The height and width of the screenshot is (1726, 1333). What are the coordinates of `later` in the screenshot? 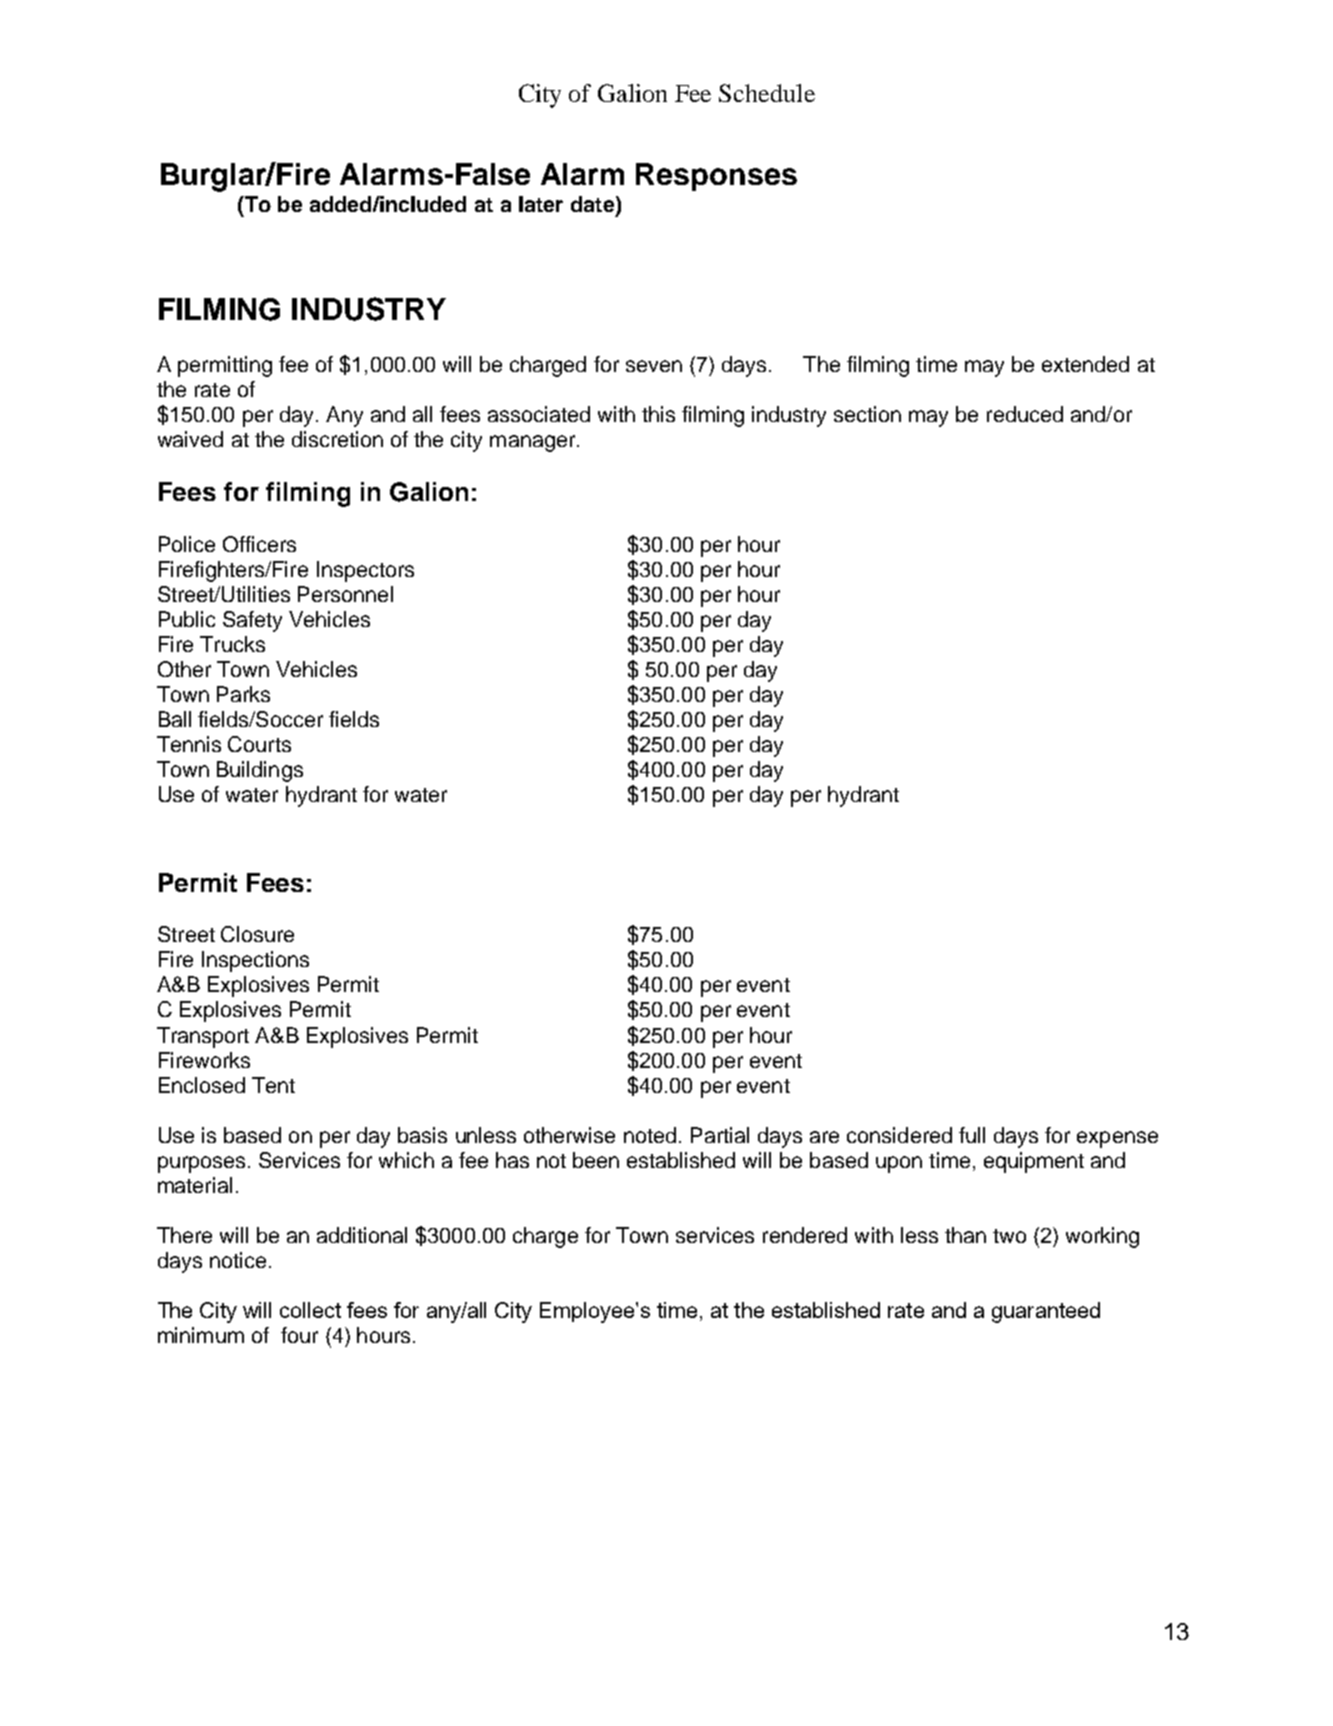 It's located at (541, 204).
